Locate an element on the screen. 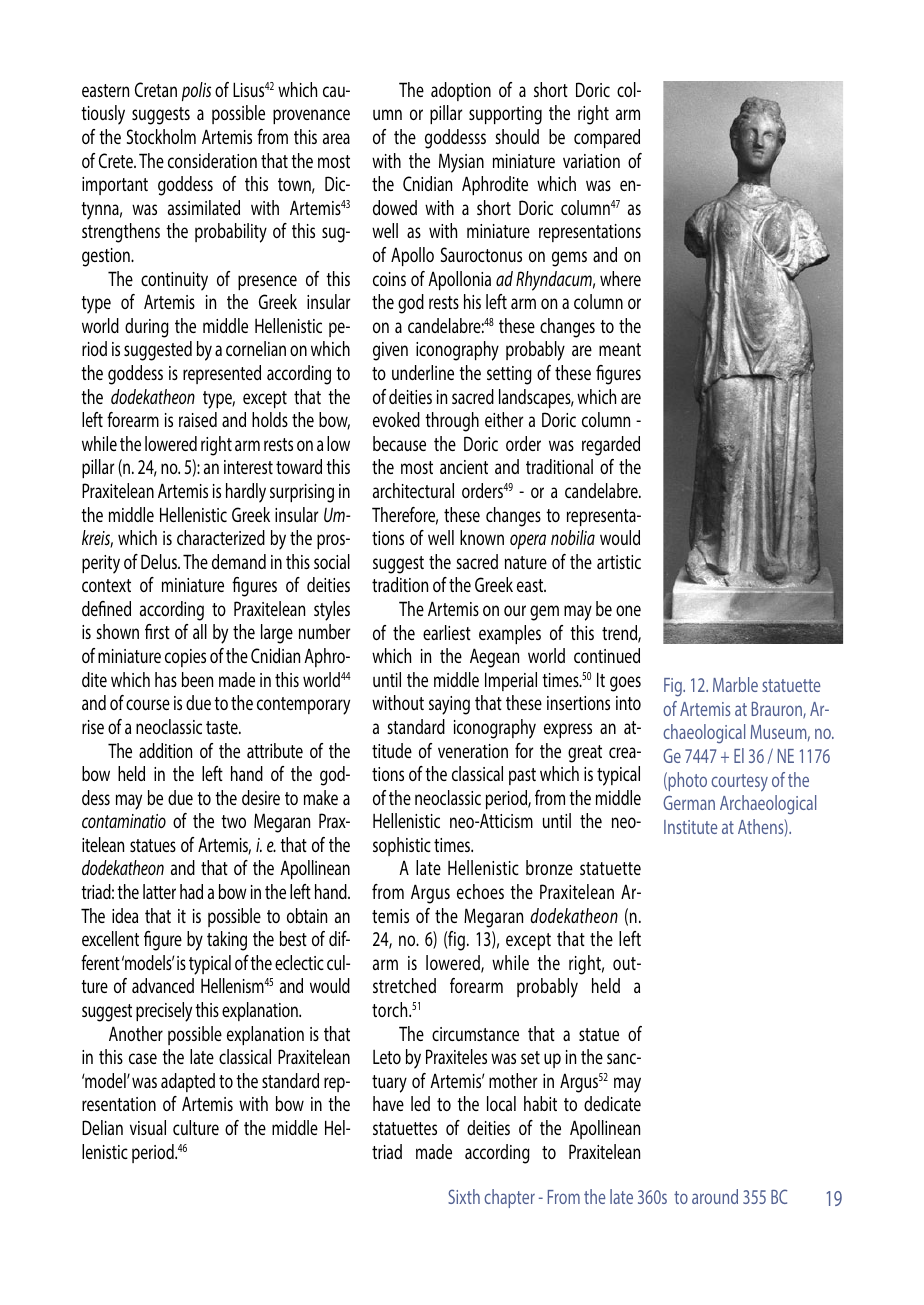 This screenshot has width=924, height=1305. first is located at coordinates (157, 631).
